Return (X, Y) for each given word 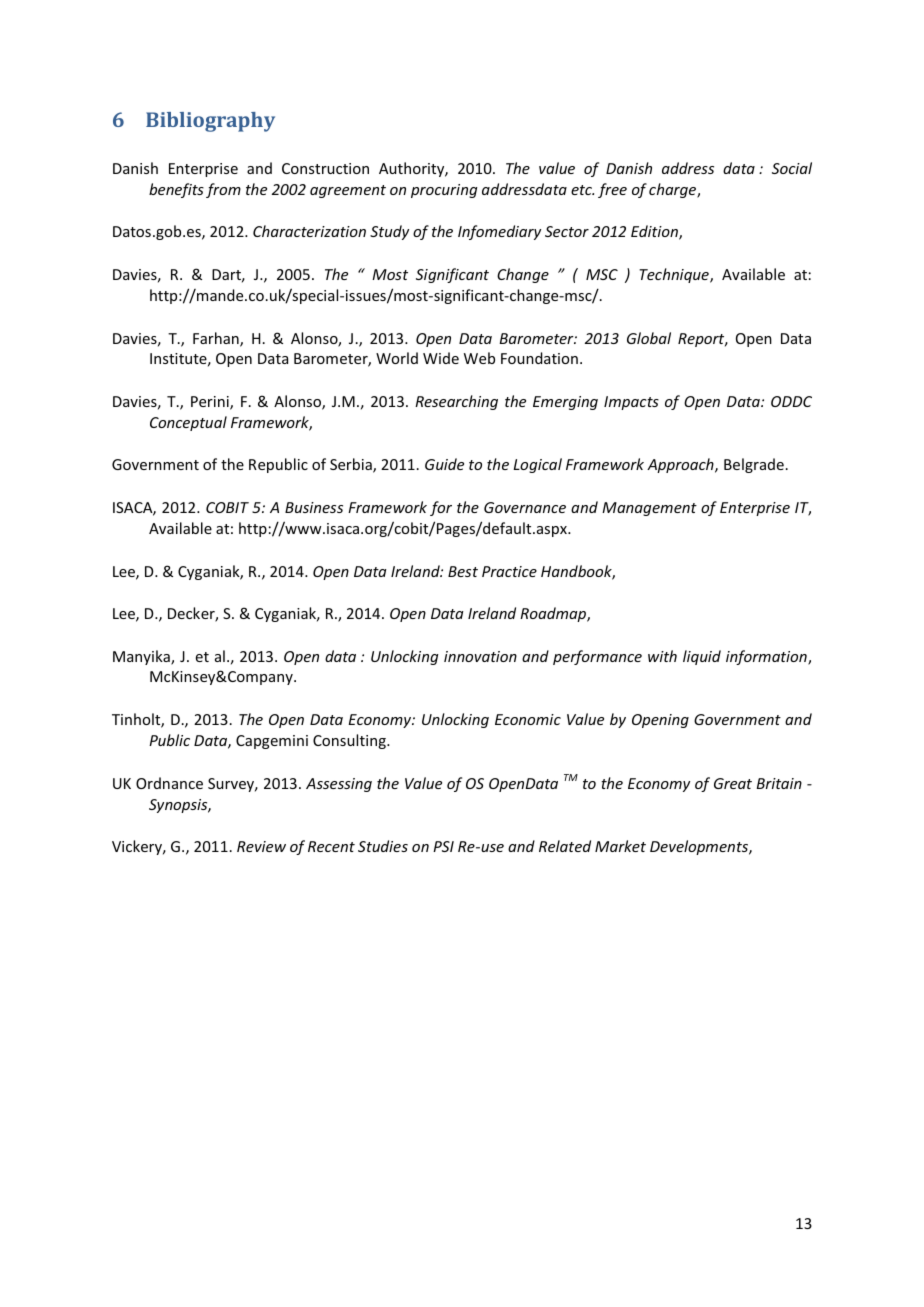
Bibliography (210, 122)
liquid (702, 657)
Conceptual (188, 423)
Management (649, 509)
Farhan (217, 339)
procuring (444, 191)
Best (463, 571)
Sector (567, 231)
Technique (675, 275)
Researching (456, 402)
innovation (480, 656)
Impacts (631, 403)
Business (314, 507)
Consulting (350, 741)
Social (792, 168)
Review (261, 846)
